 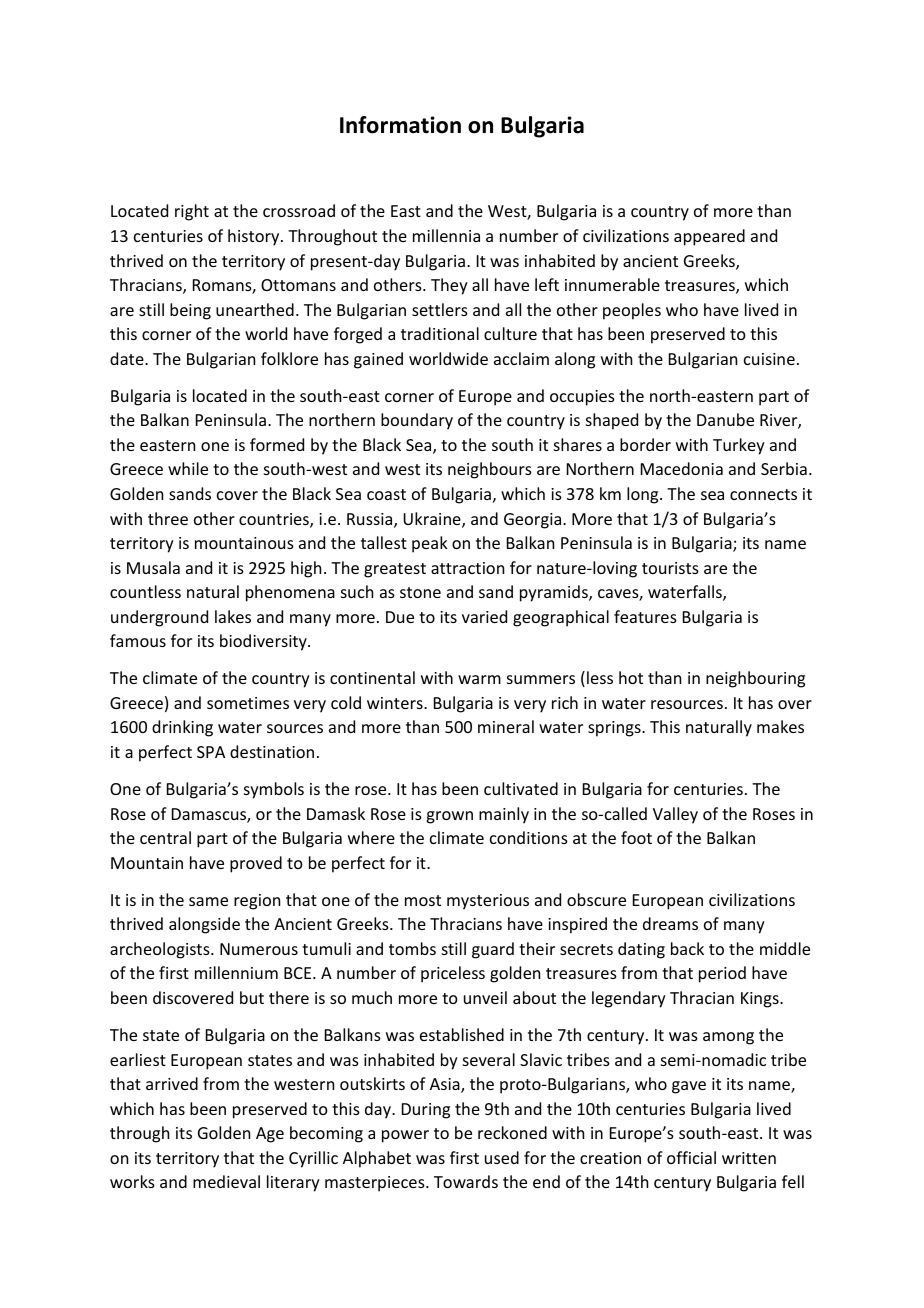 What do you see at coordinates (691, 1157) in the document?
I see `official` at bounding box center [691, 1157].
